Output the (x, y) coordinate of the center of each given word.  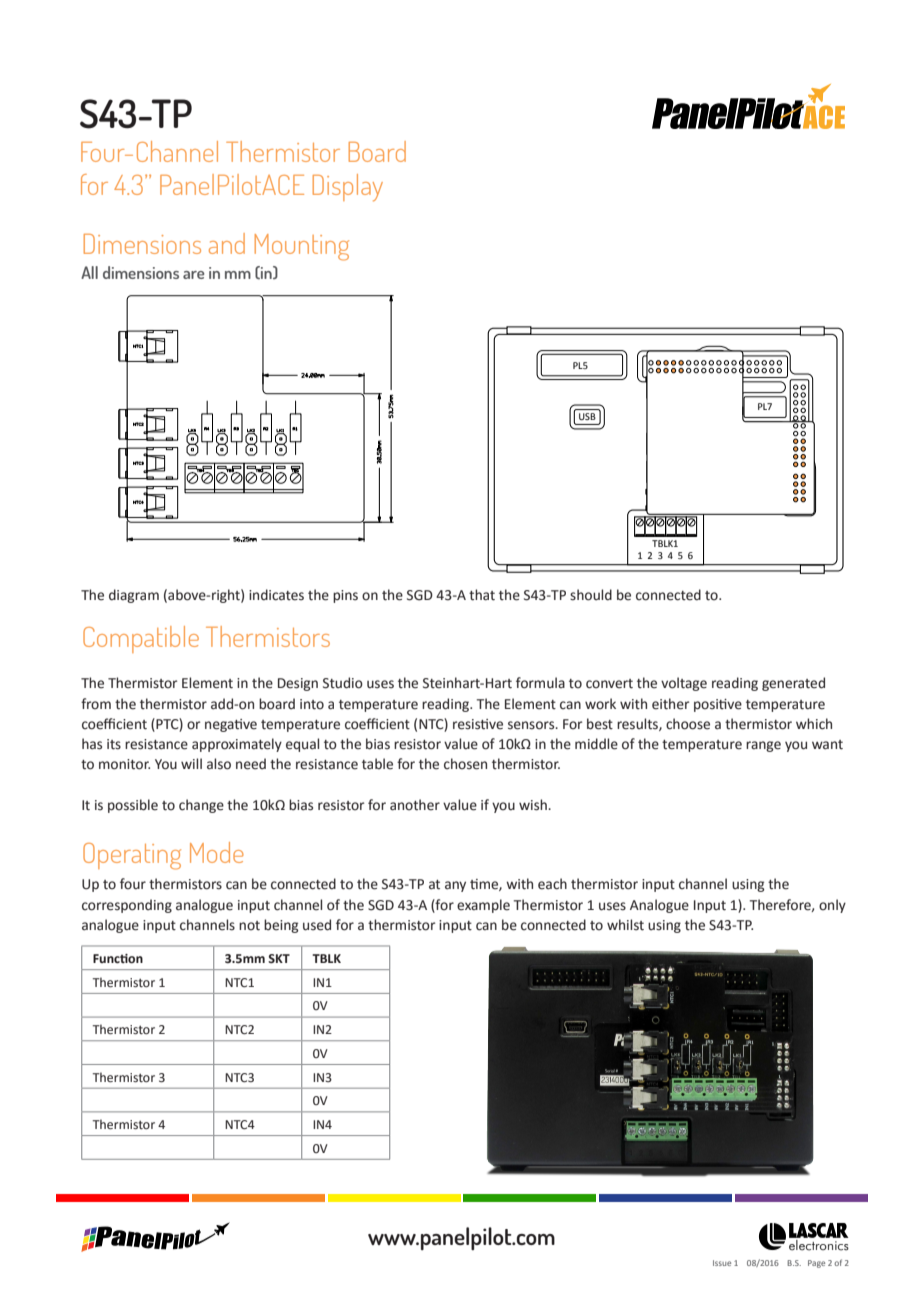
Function (118, 959)
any (455, 886)
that (482, 595)
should (591, 595)
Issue (722, 1263)
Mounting (302, 247)
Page (816, 1264)
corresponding (127, 906)
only (832, 906)
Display (348, 187)
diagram (134, 596)
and (227, 243)
